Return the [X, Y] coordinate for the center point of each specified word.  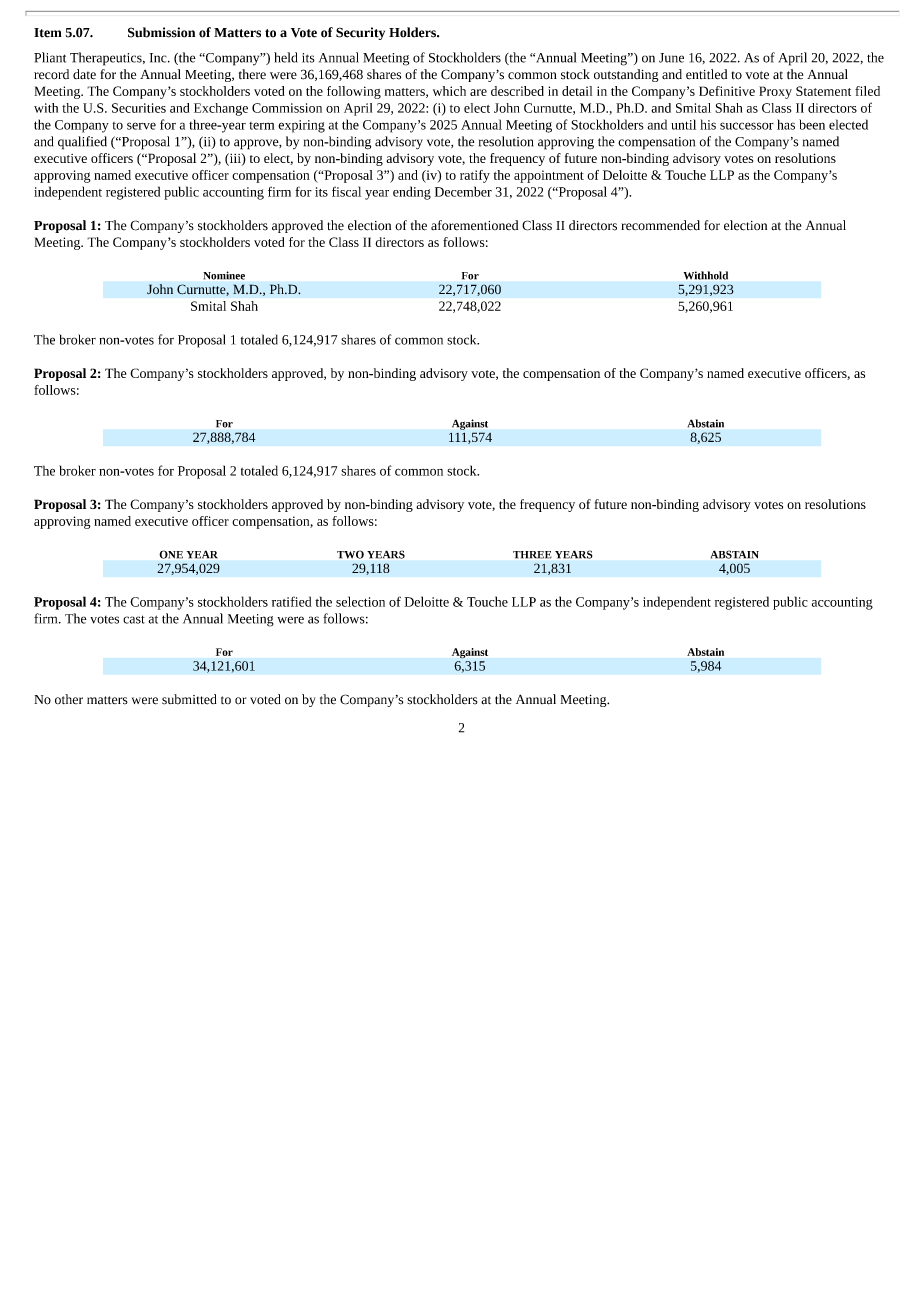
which [449, 91]
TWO [350, 554]
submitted [189, 699]
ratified [292, 601]
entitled [706, 74]
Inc [159, 58]
